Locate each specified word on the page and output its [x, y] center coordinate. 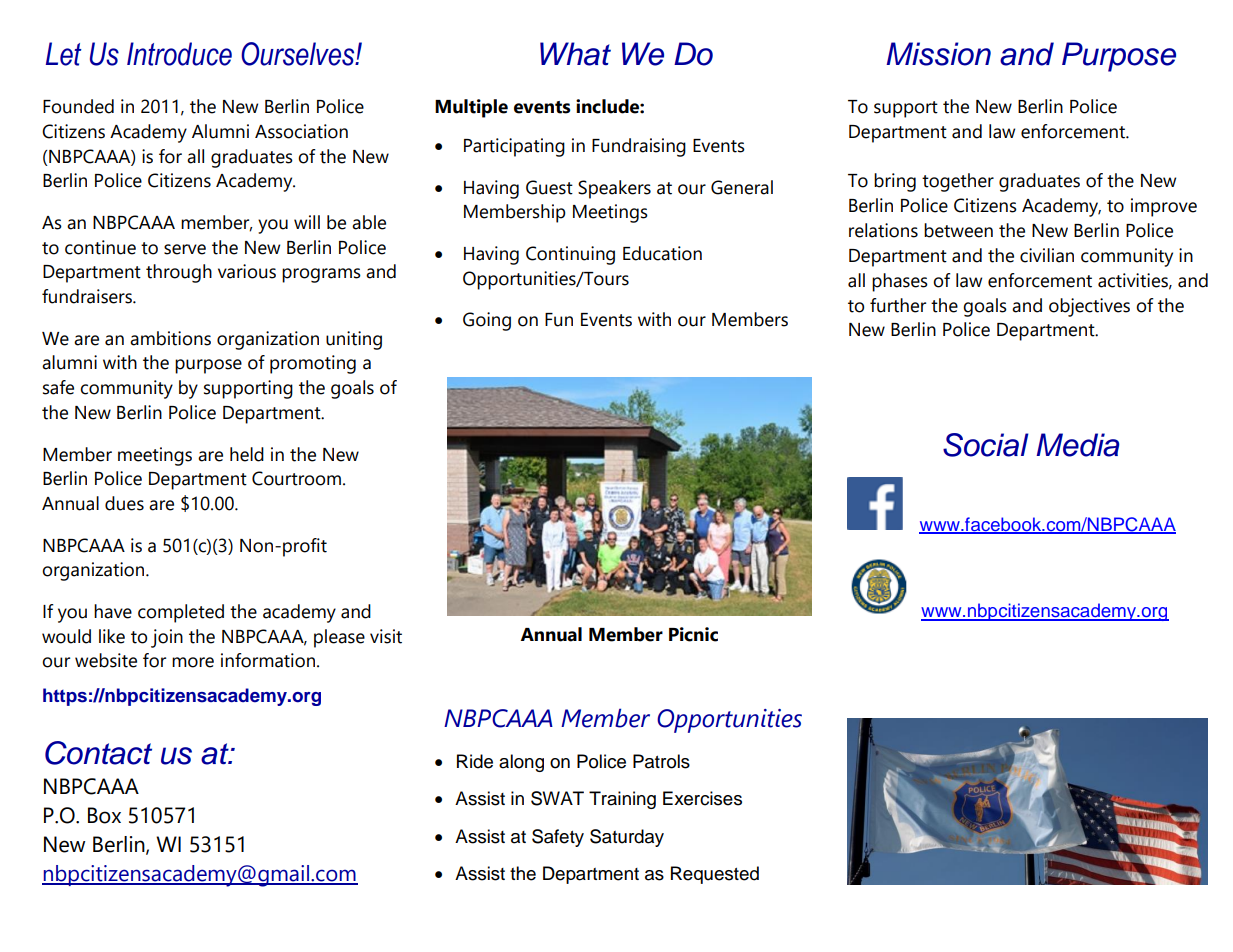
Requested [715, 875]
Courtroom [296, 478]
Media [1078, 445]
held [247, 454]
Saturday [627, 838]
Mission [938, 54]
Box [104, 815]
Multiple [471, 108]
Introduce [179, 54]
